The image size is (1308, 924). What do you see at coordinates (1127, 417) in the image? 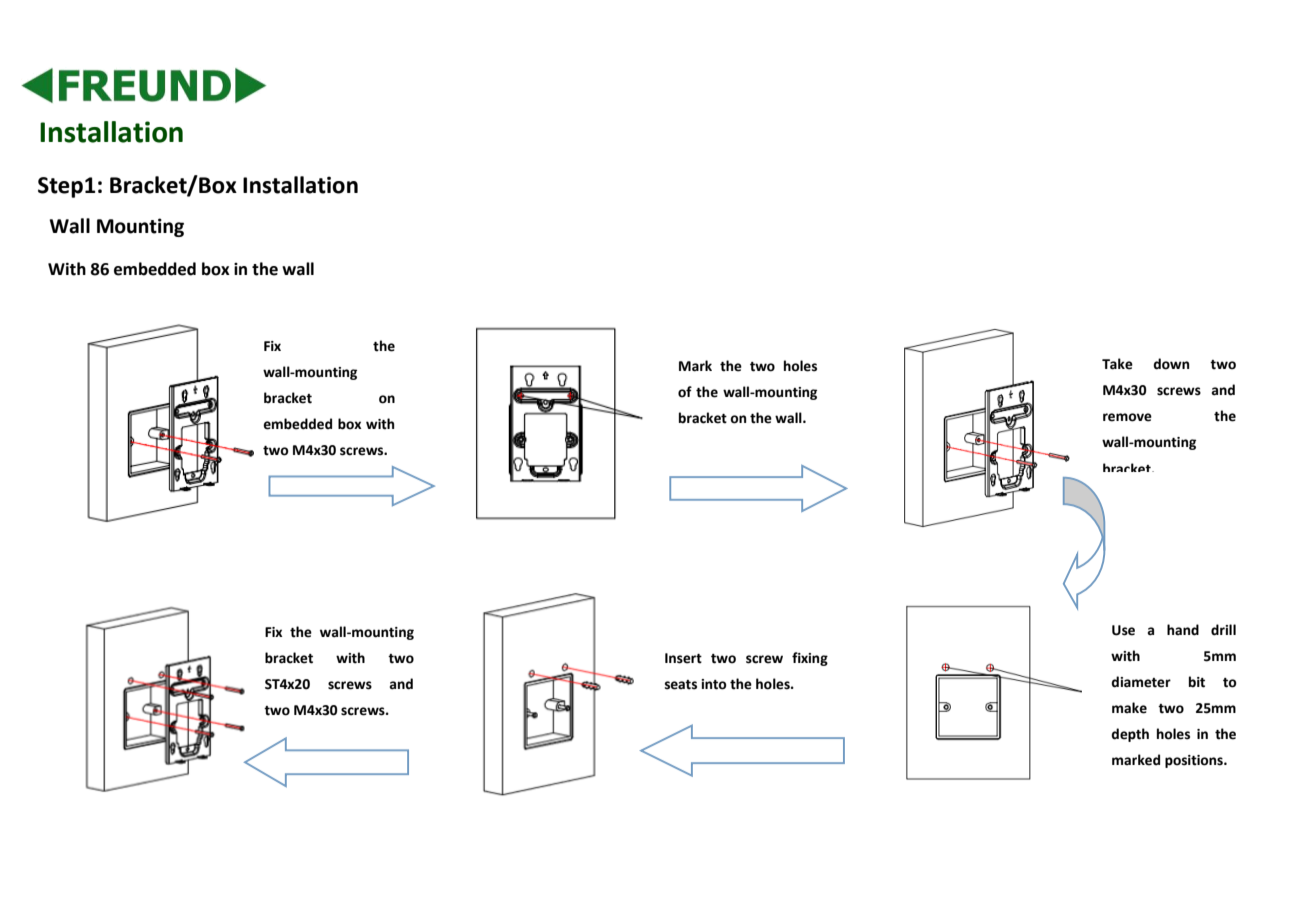
I see `remove` at bounding box center [1127, 417].
